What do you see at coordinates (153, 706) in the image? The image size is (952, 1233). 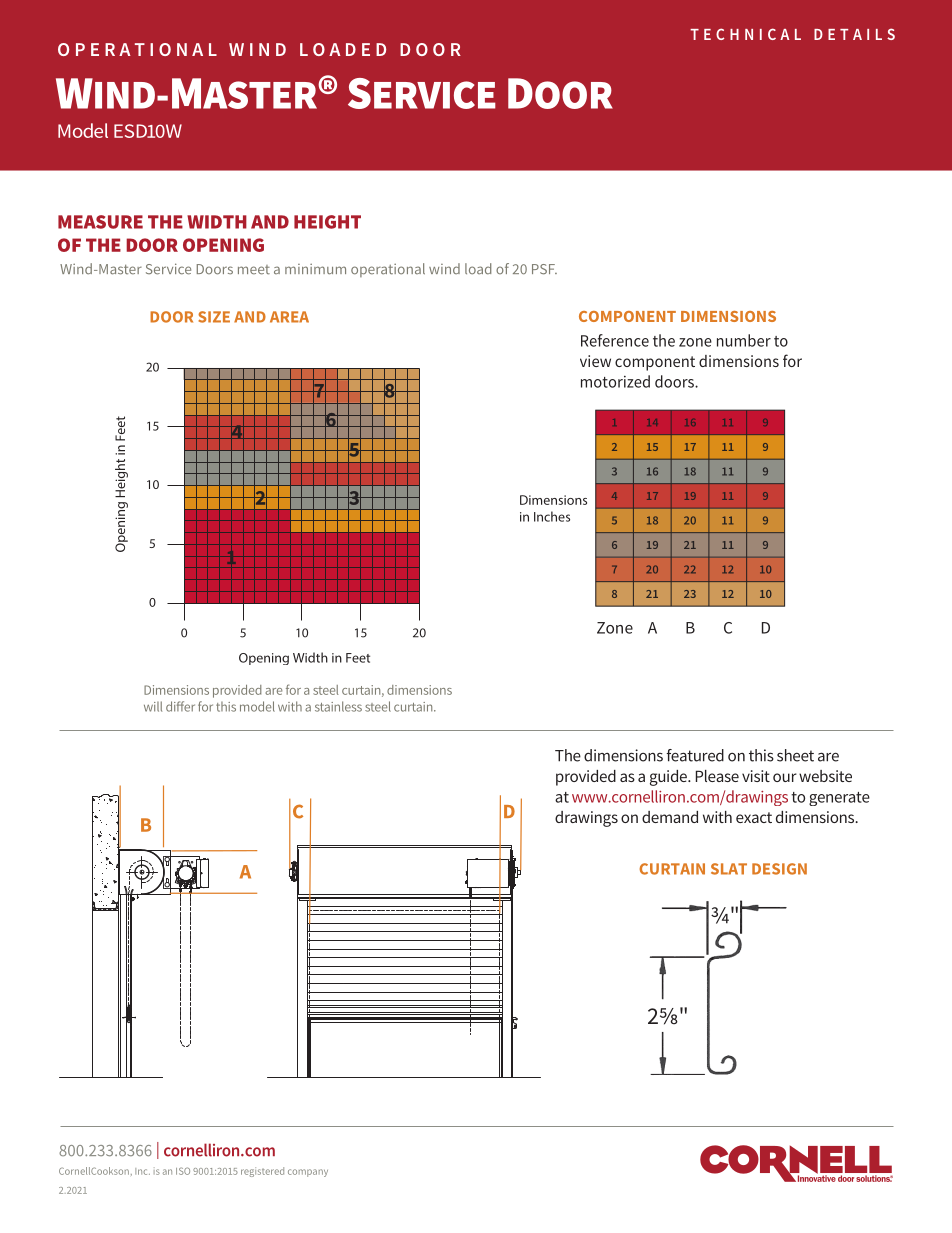 I see `will` at bounding box center [153, 706].
